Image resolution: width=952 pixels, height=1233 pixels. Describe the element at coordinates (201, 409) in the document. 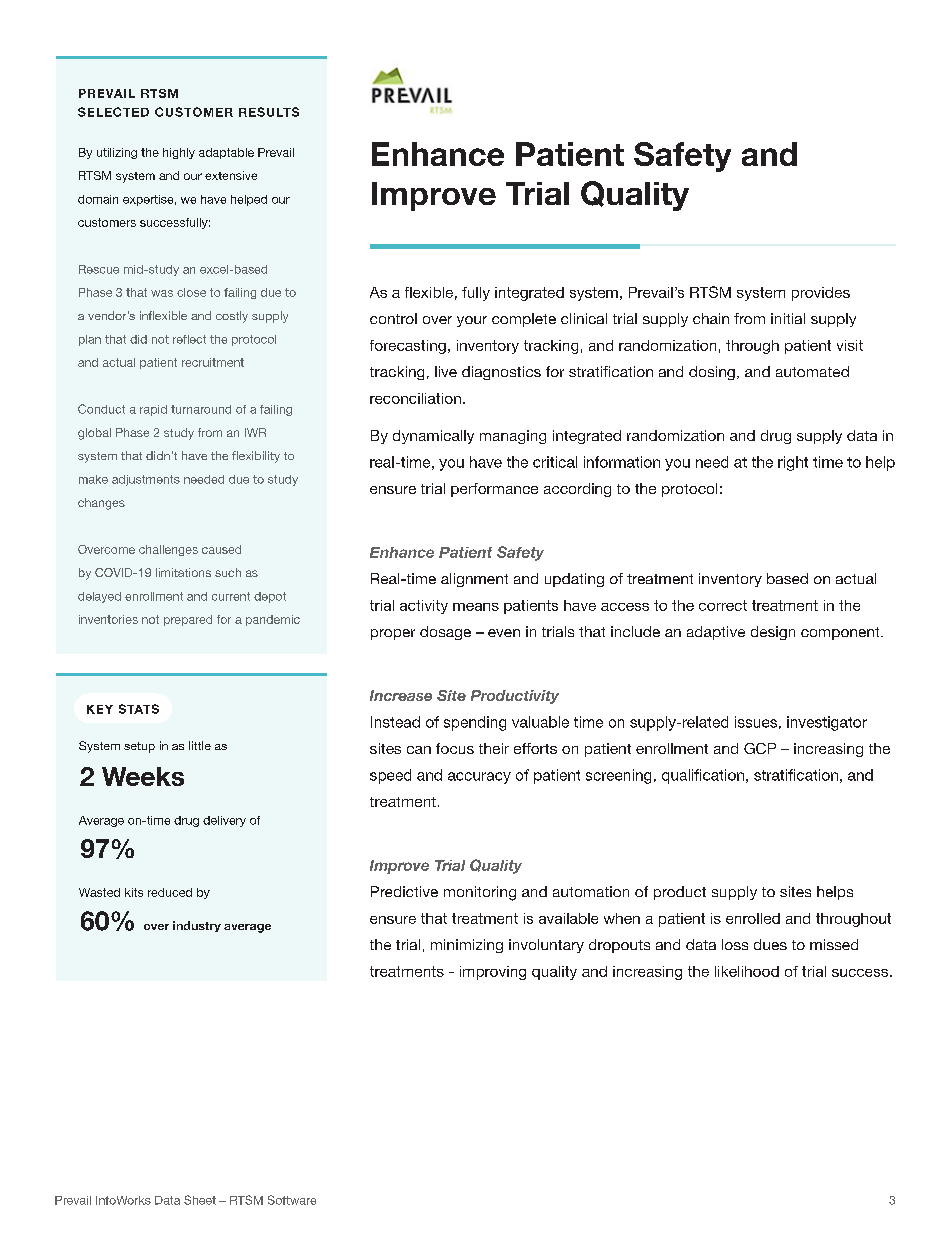

I see `turnaround` at that location.
